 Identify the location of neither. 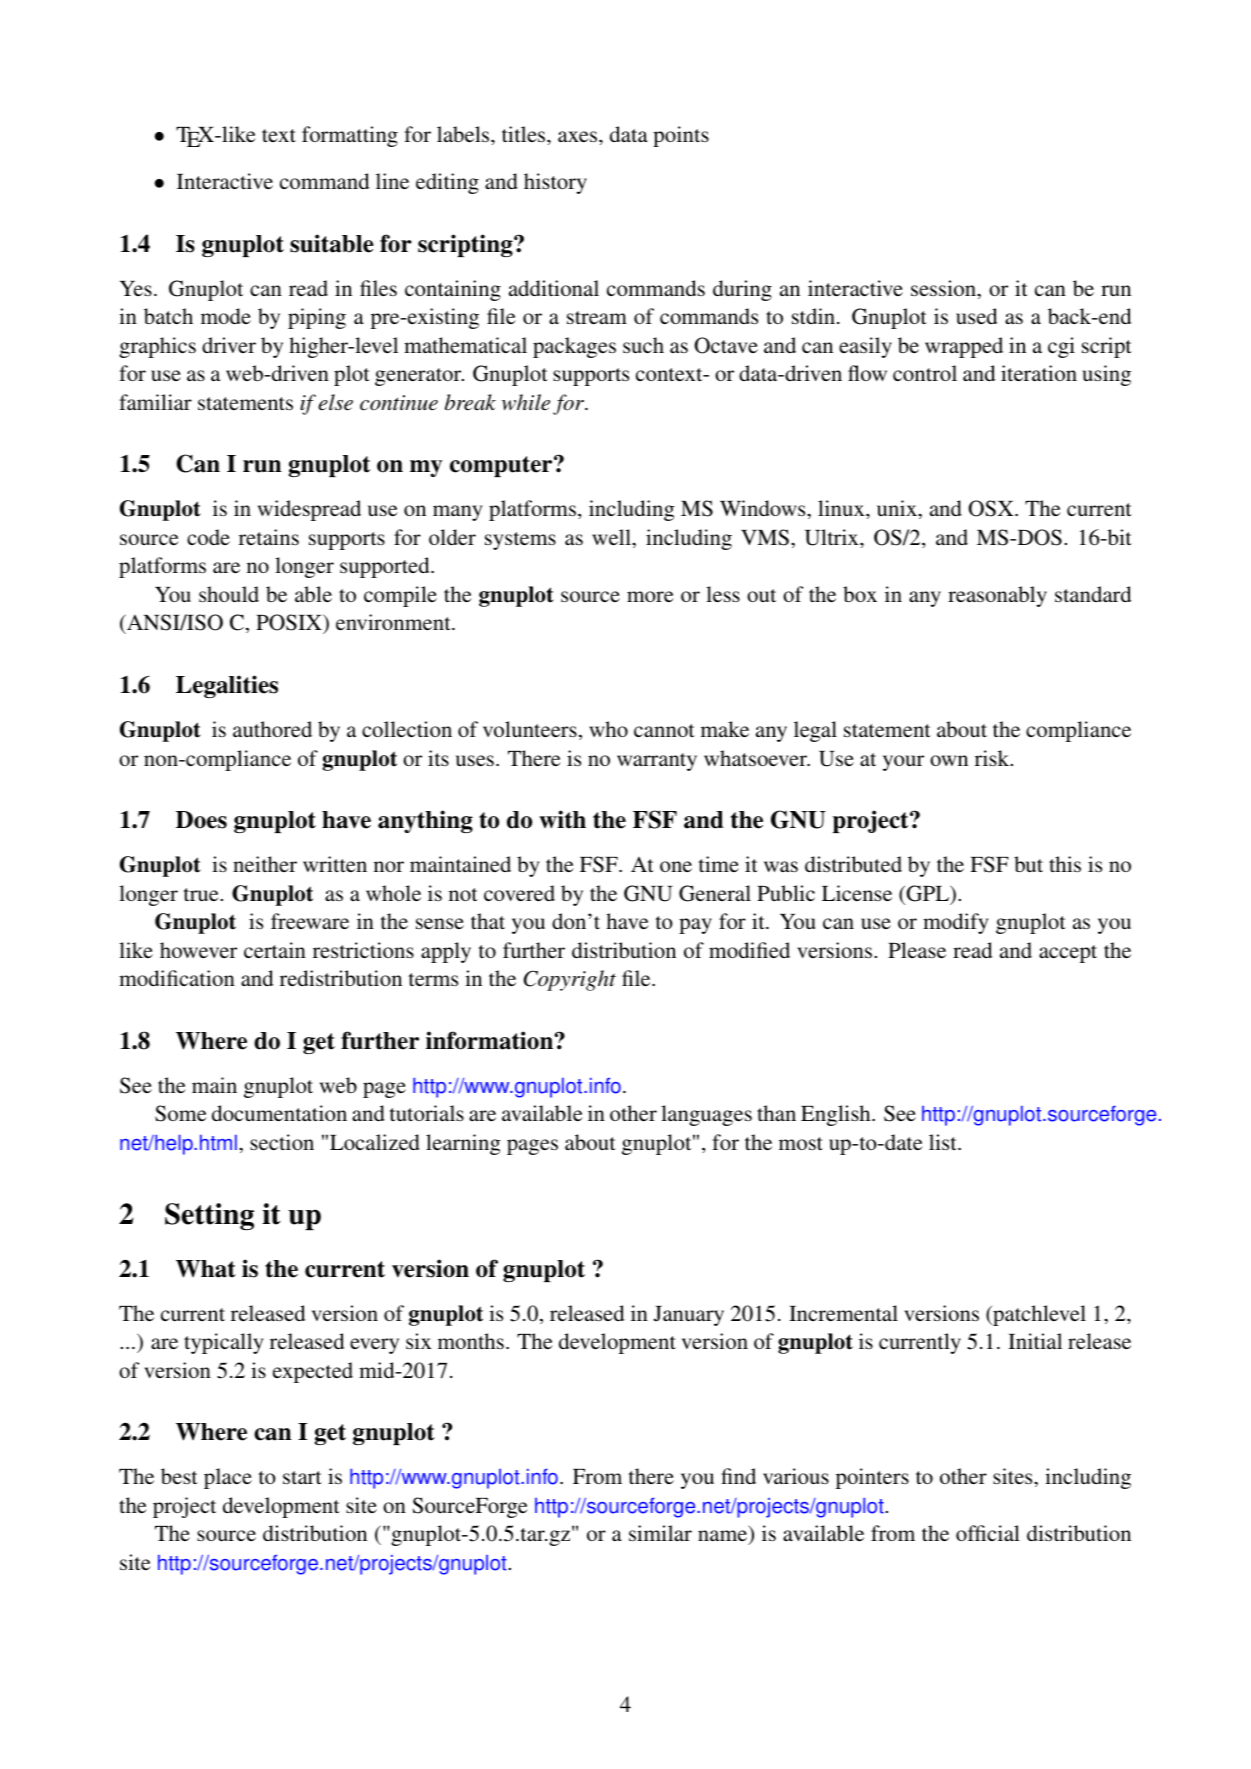
(265, 864).
